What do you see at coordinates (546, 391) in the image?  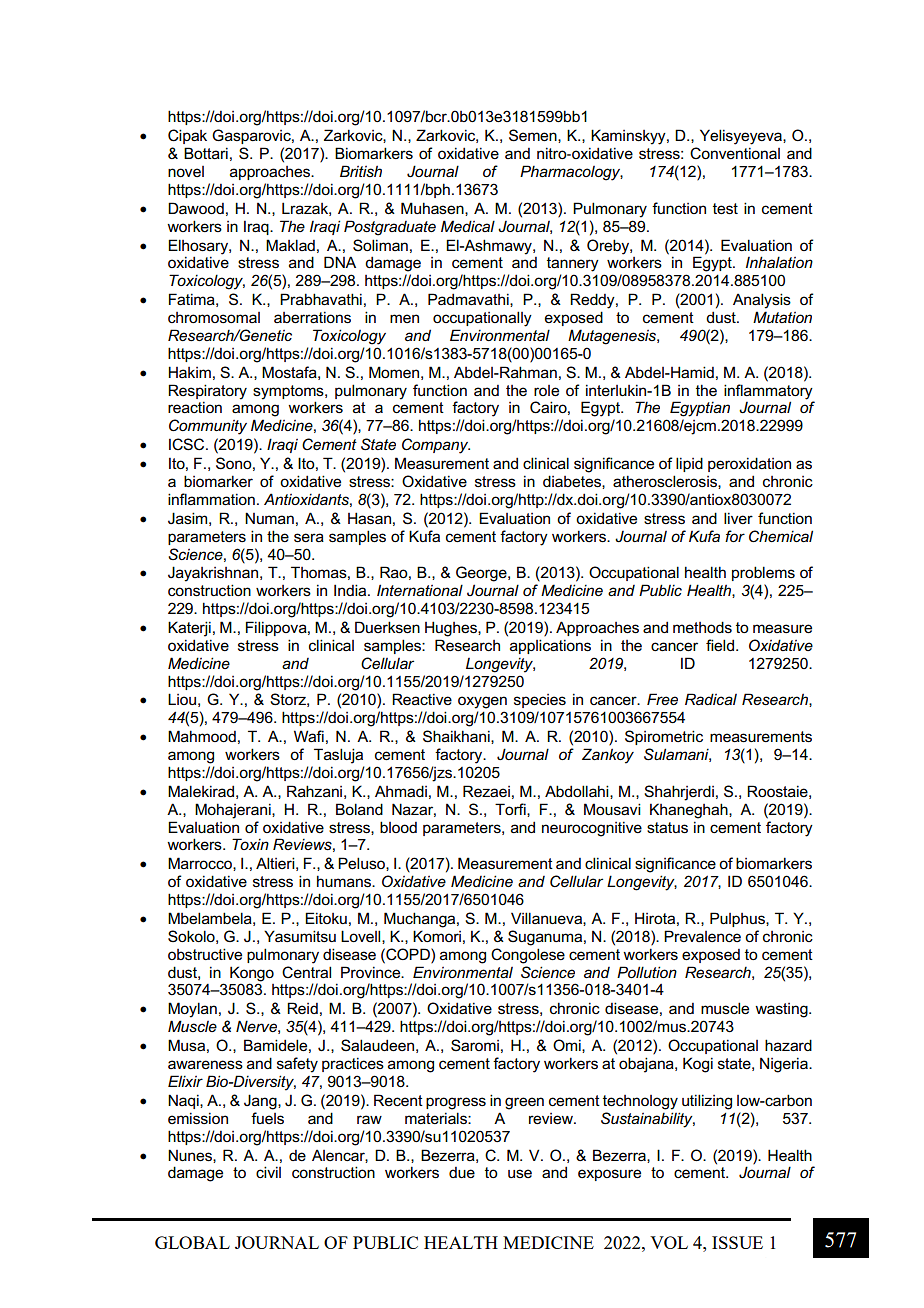 I see `role` at bounding box center [546, 391].
